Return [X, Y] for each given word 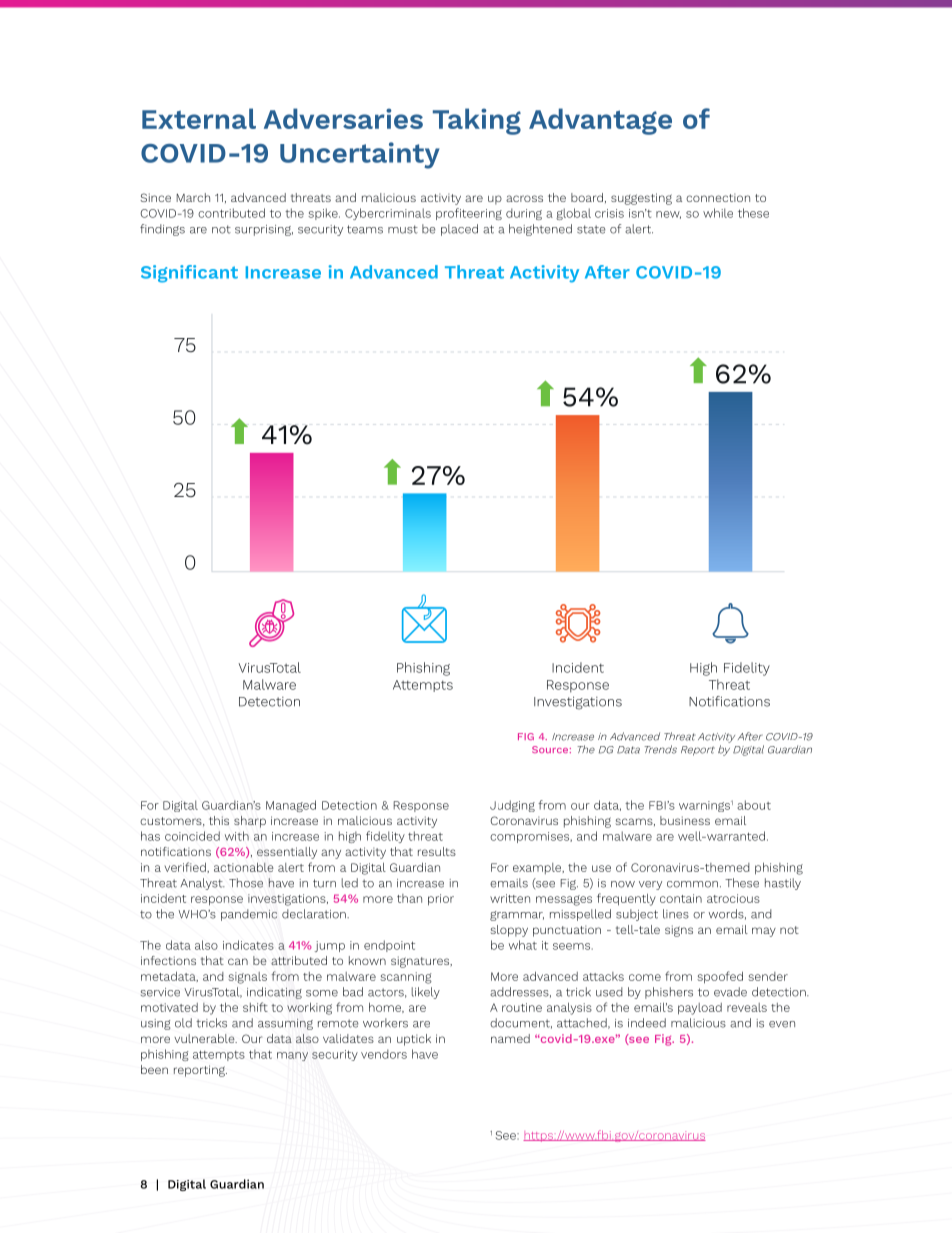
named [510, 1038]
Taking [477, 121]
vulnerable [205, 1038]
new [668, 215]
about [754, 805]
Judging [512, 806]
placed [459, 230]
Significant [189, 274]
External [199, 118]
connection [718, 197]
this [219, 820]
